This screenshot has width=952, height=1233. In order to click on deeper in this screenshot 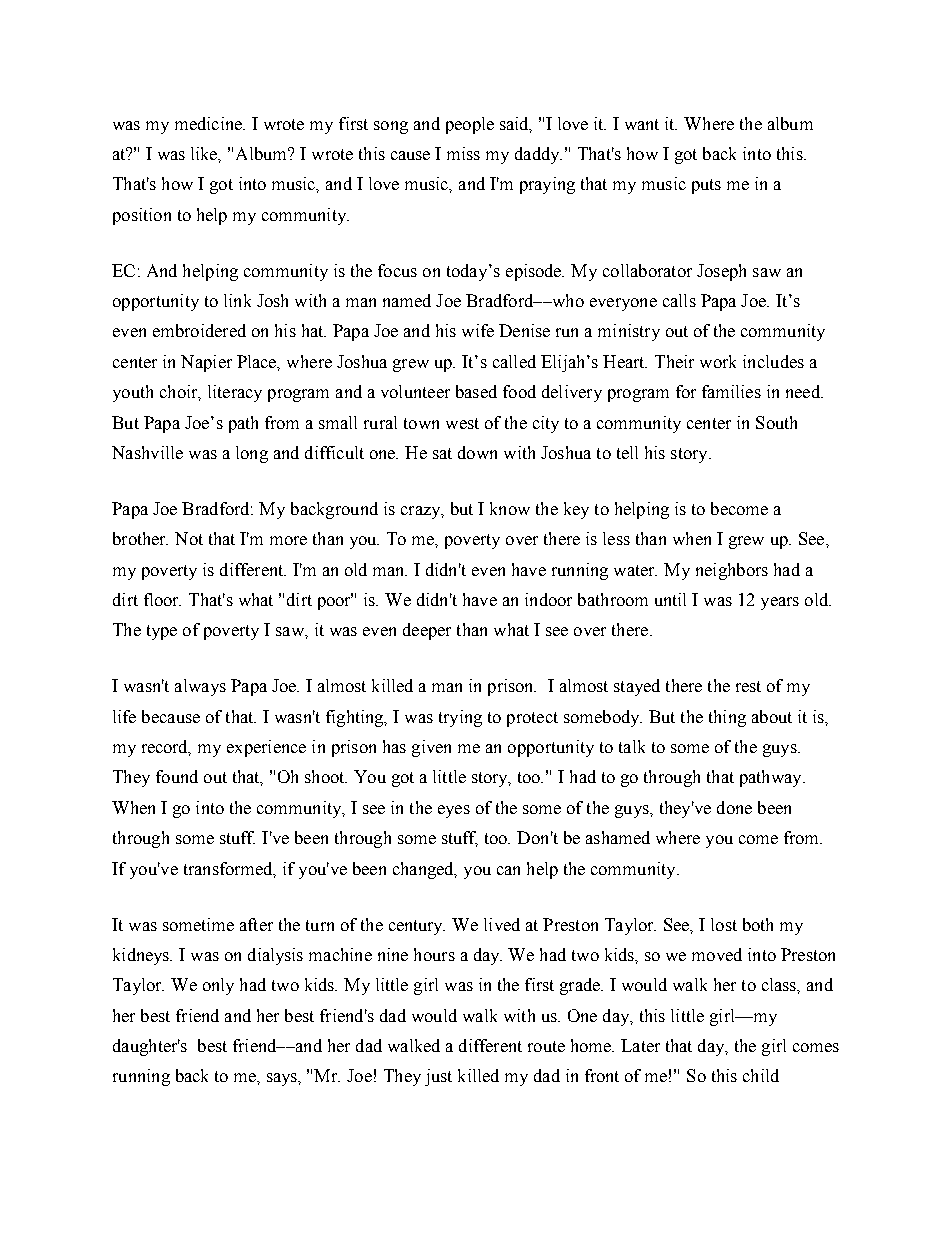, I will do `click(427, 631)`.
